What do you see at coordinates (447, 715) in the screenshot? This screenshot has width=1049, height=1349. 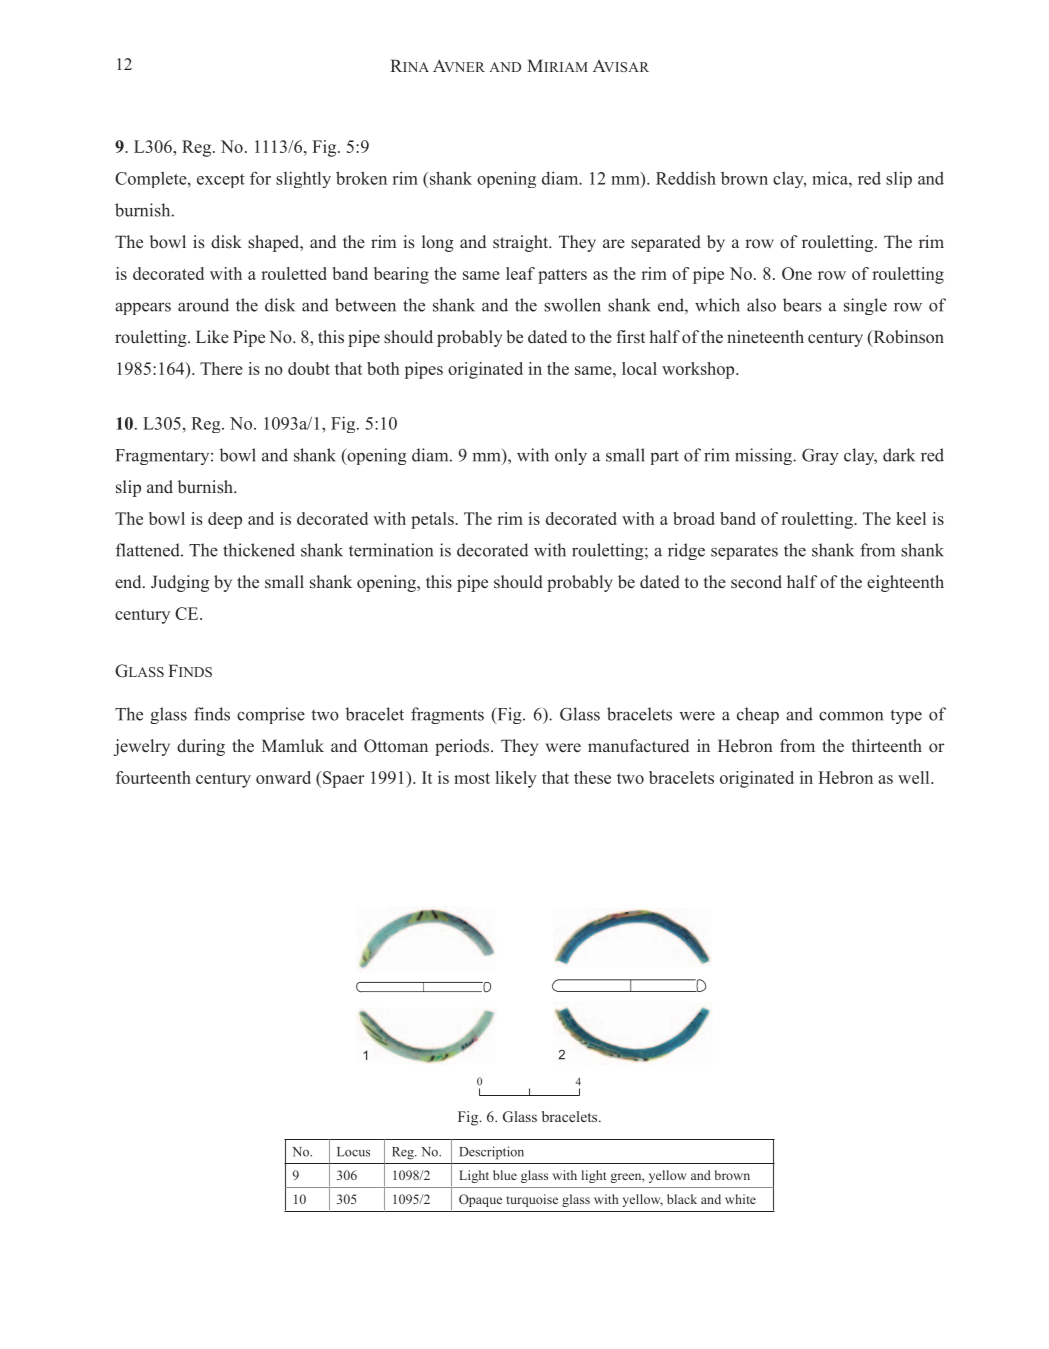 I see `fragments` at bounding box center [447, 715].
